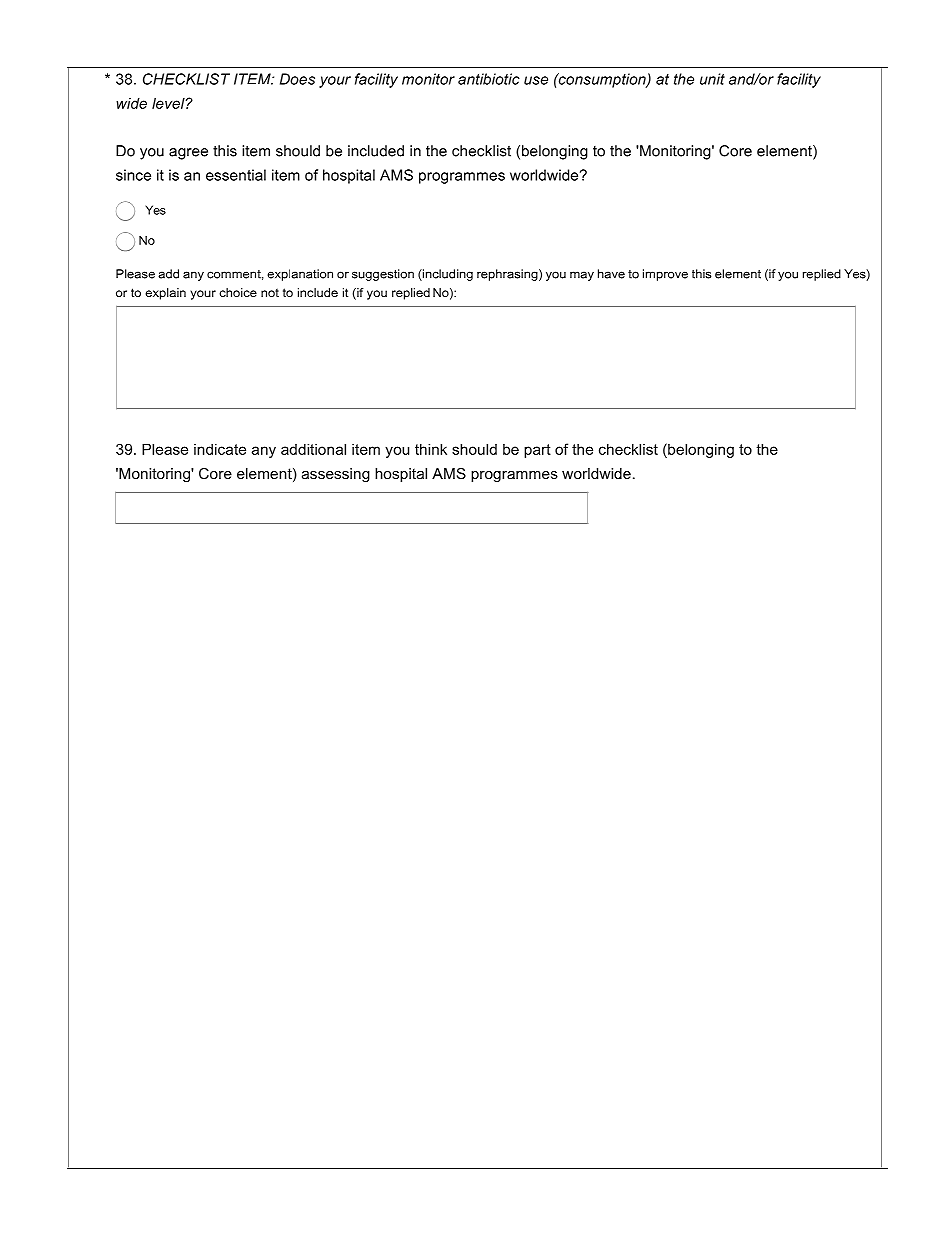 This document has width=952, height=1233. I want to click on essential, so click(236, 175).
